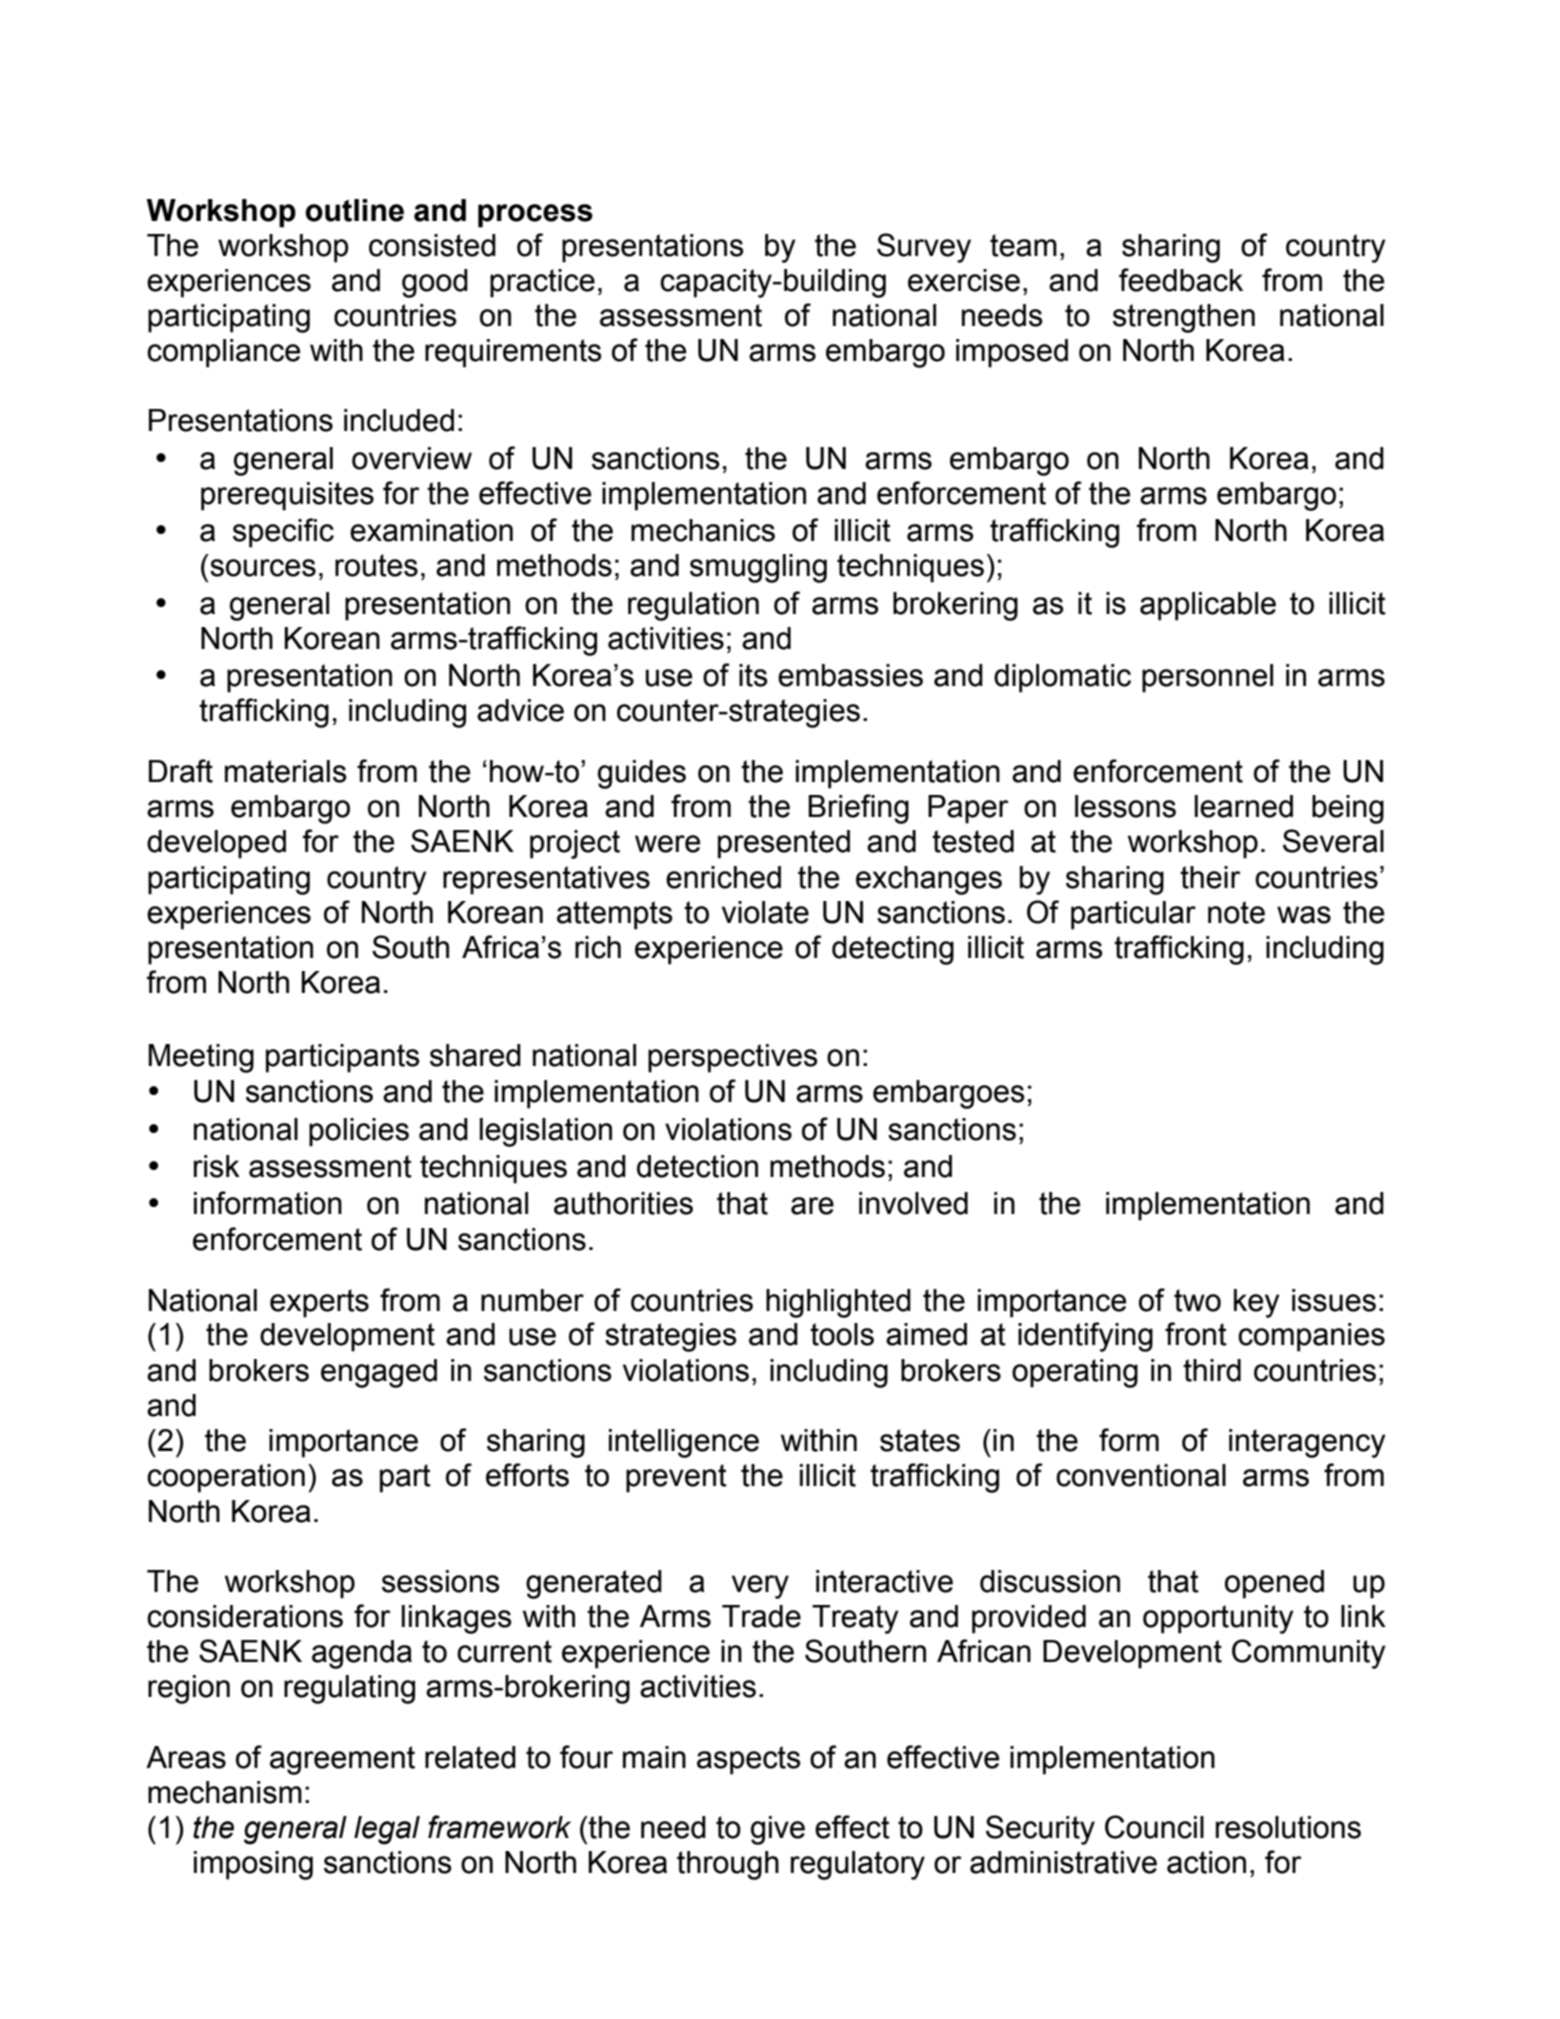 This screenshot has height=2019, width=1560. What do you see at coordinates (1154, 1827) in the screenshot?
I see `Council` at bounding box center [1154, 1827].
